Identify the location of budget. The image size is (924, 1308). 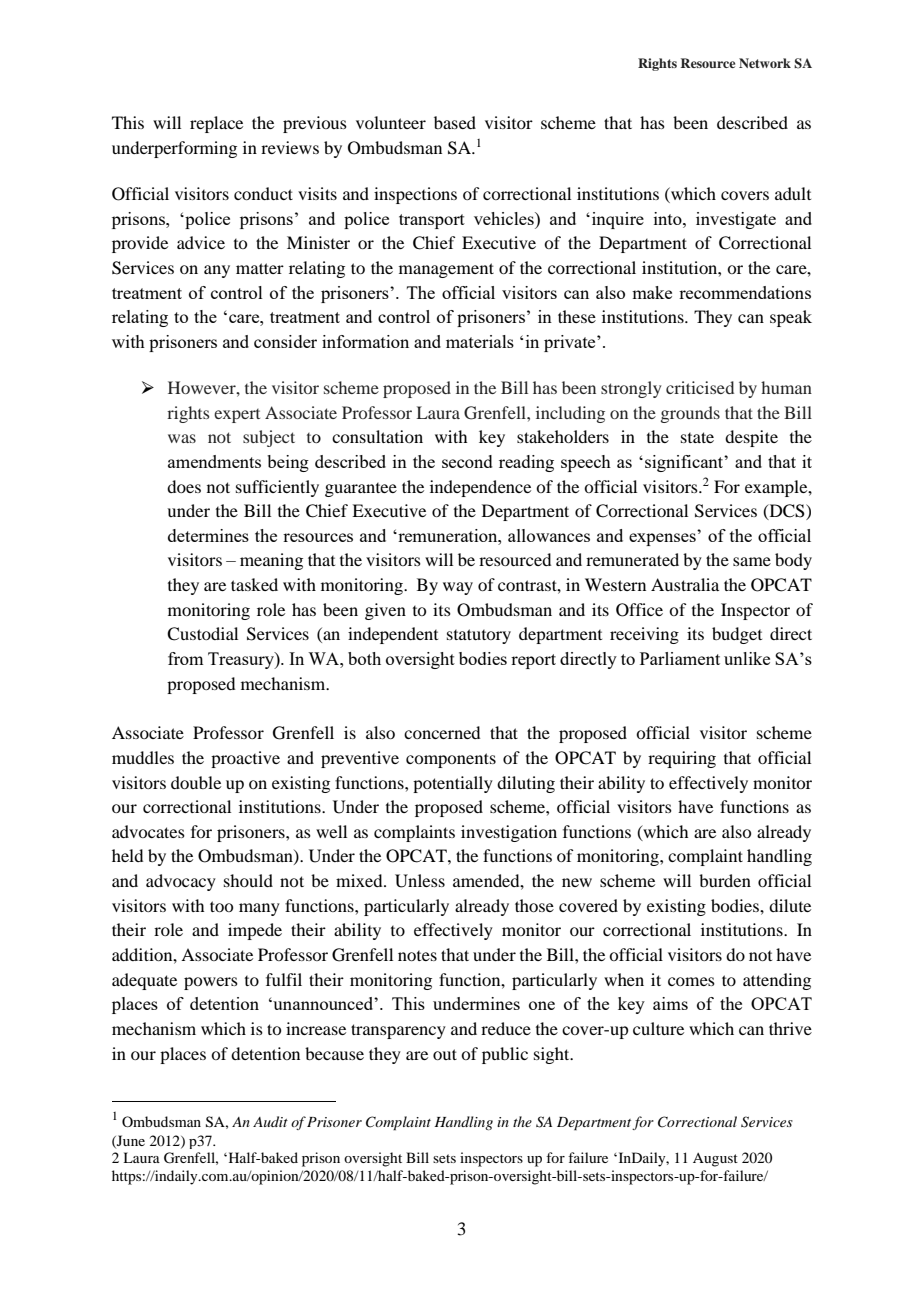
(737, 635).
